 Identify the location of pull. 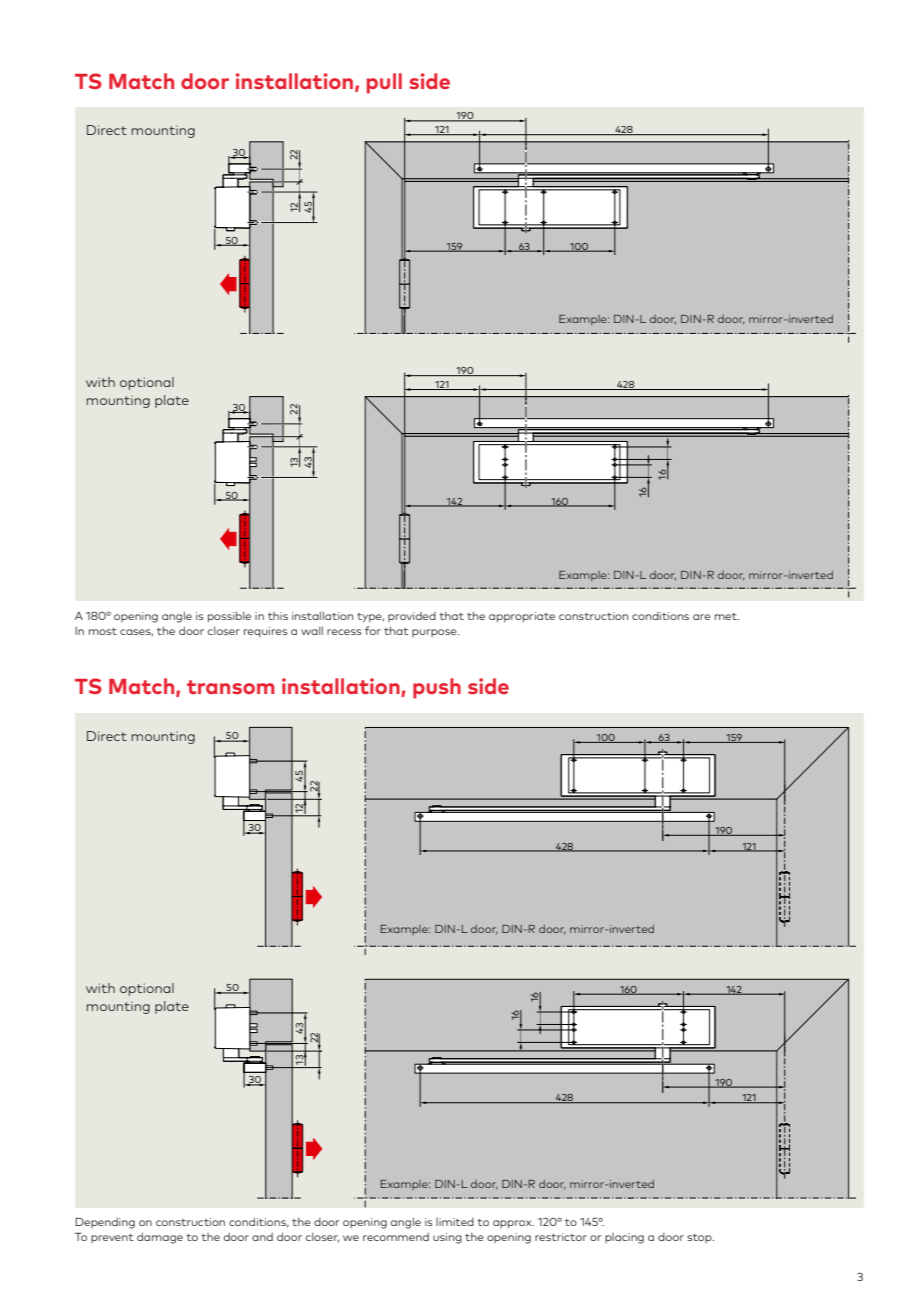
(384, 83).
